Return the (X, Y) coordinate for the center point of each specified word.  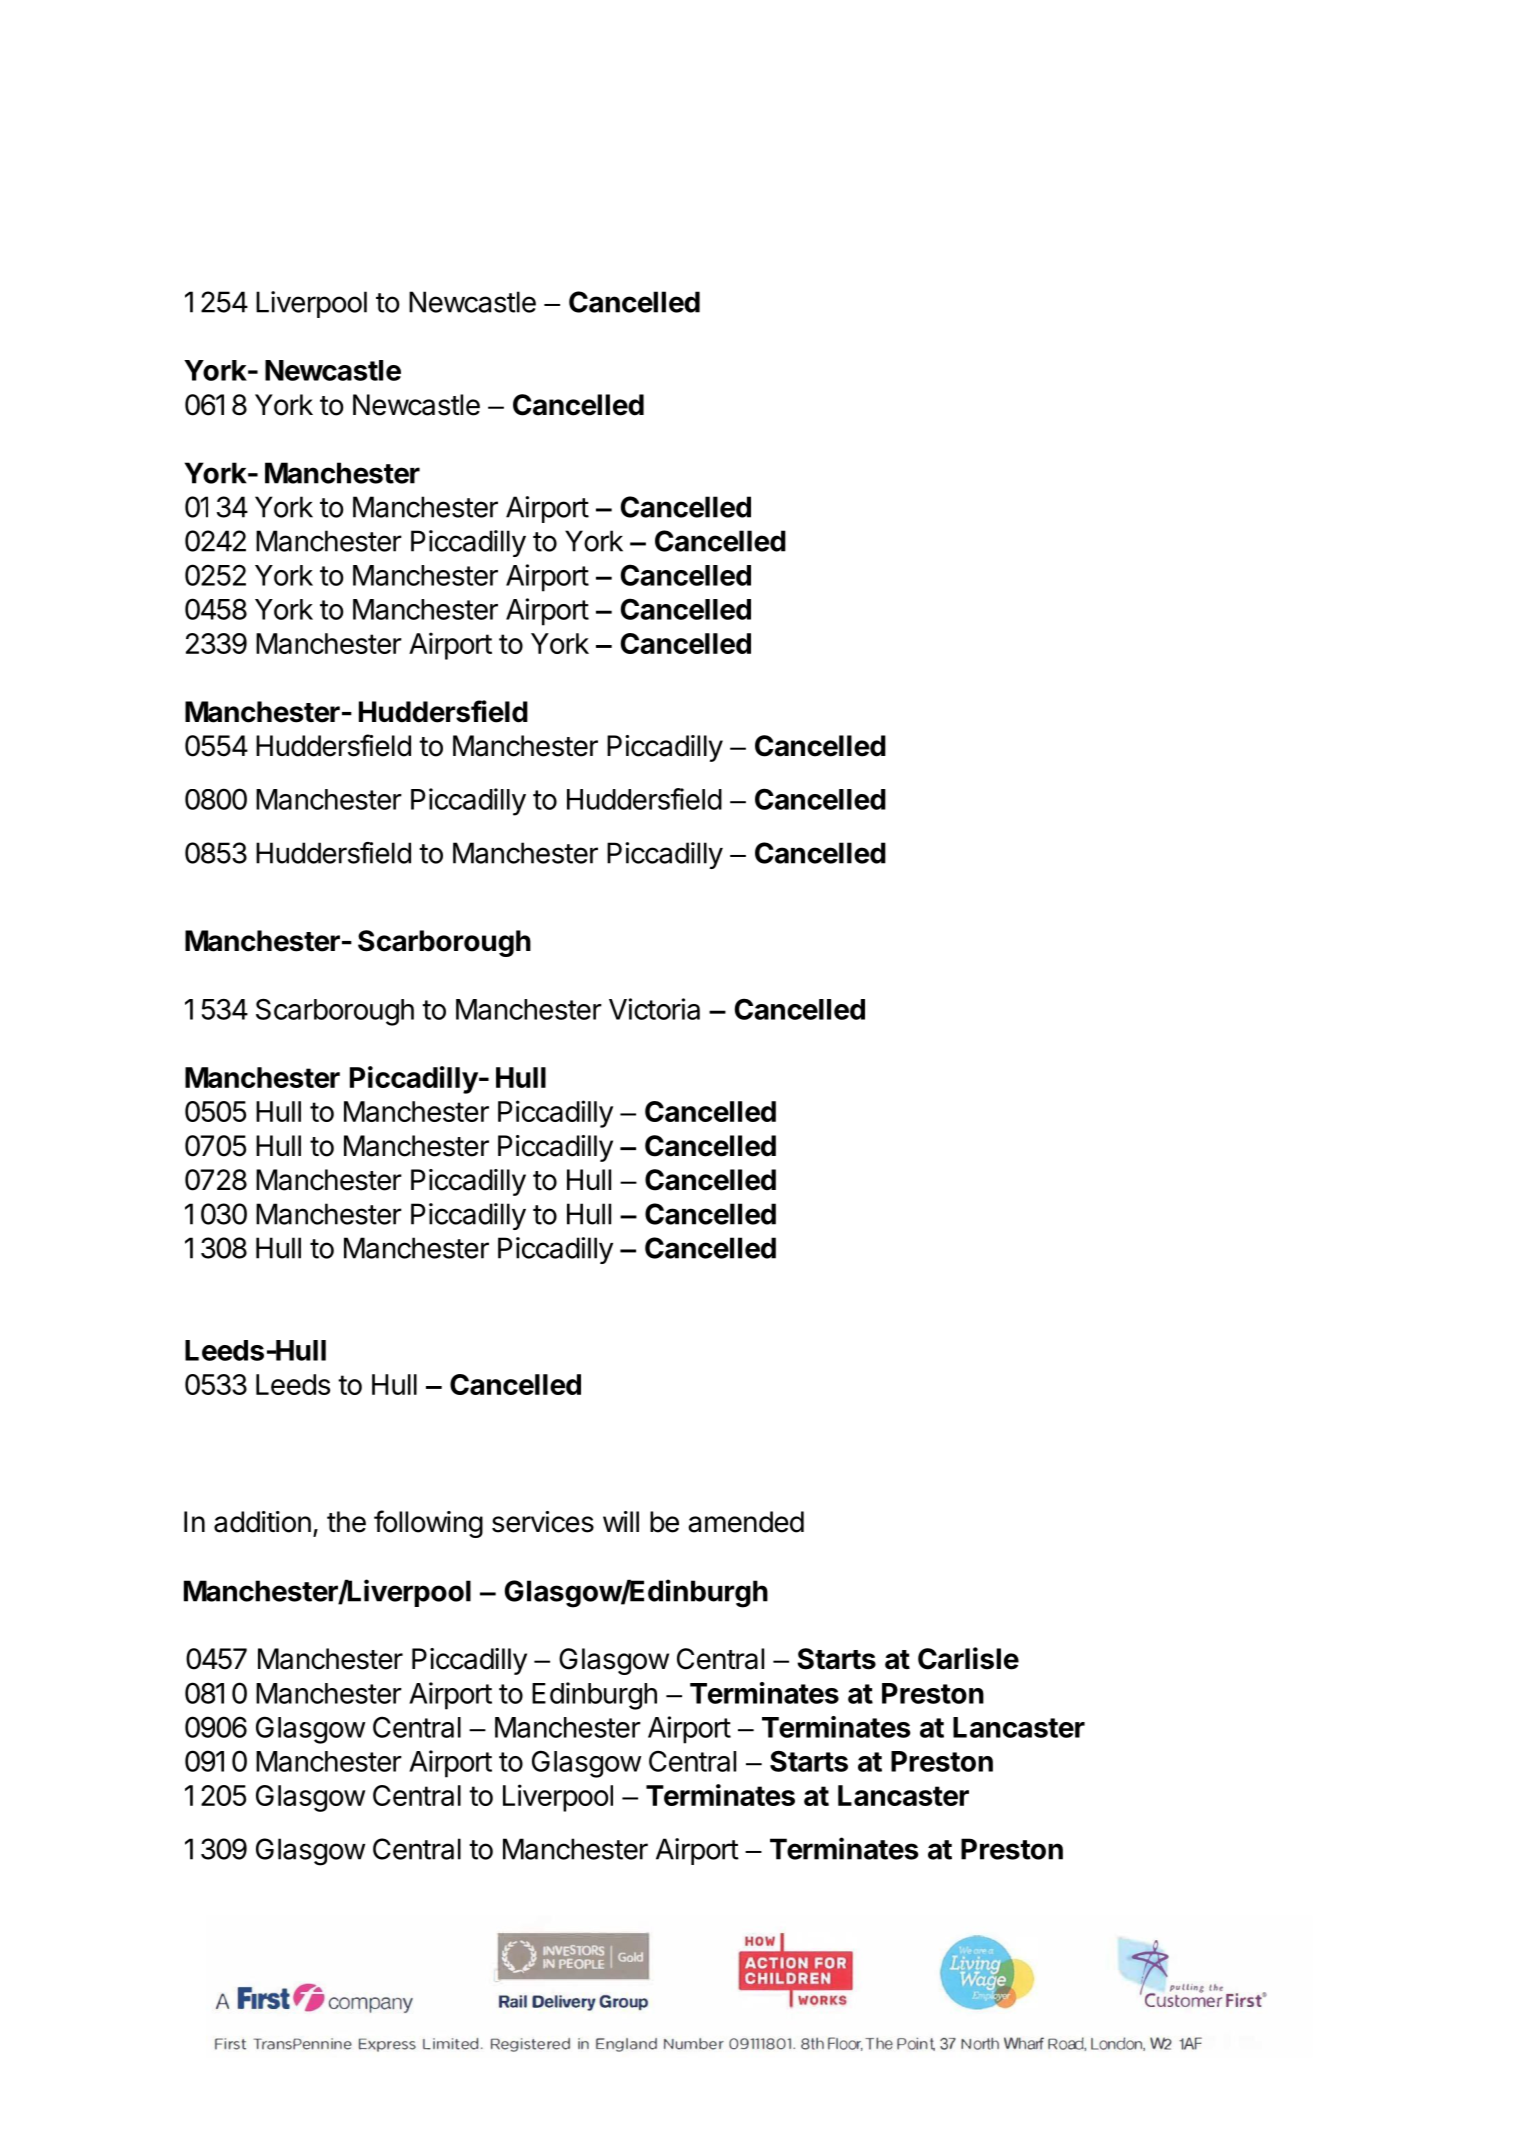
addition (262, 1522)
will (621, 1521)
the (346, 1522)
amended (746, 1522)
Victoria (654, 1009)
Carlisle (968, 1658)
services (543, 1522)
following (428, 1524)
